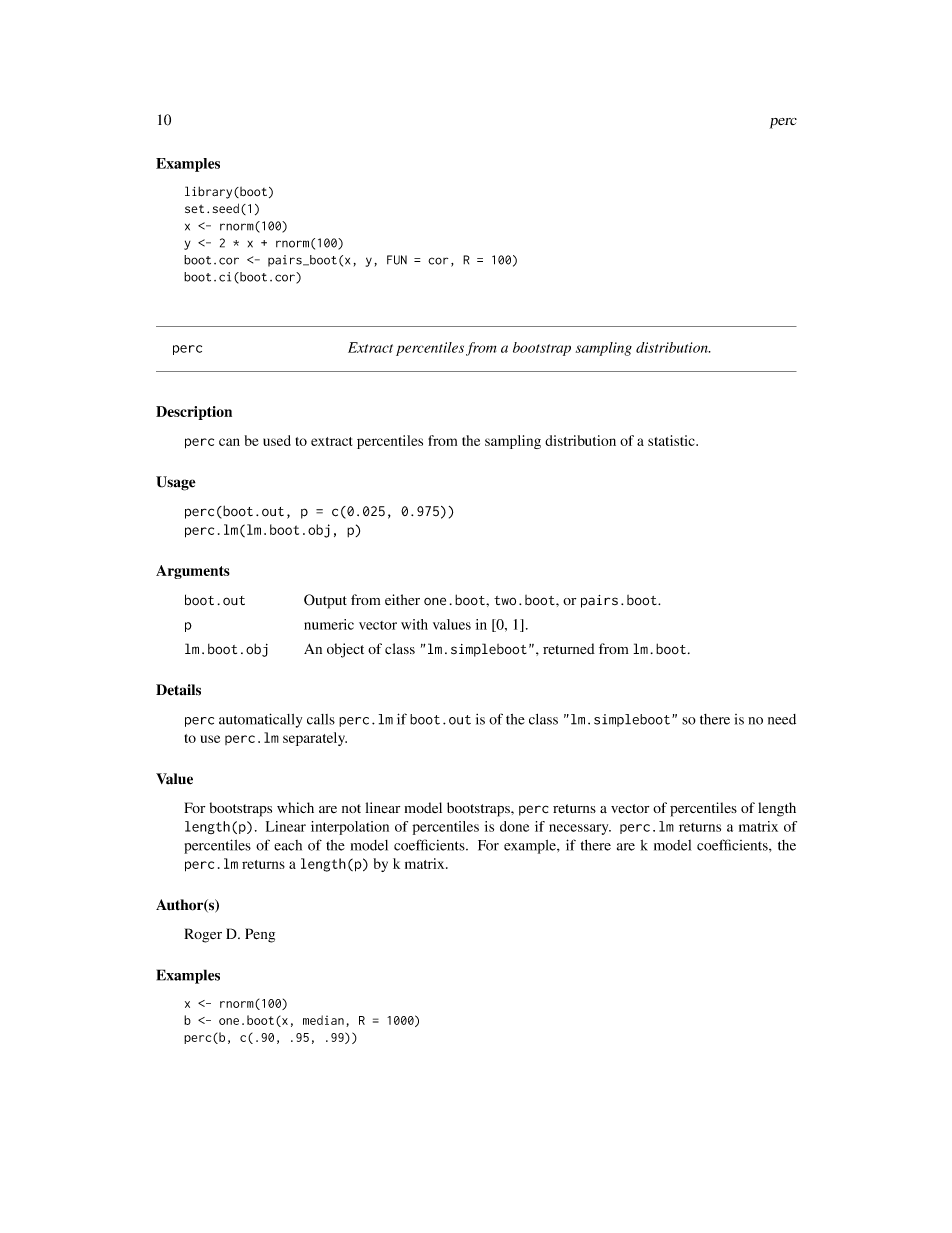  What do you see at coordinates (514, 826) in the screenshot?
I see `done` at bounding box center [514, 826].
